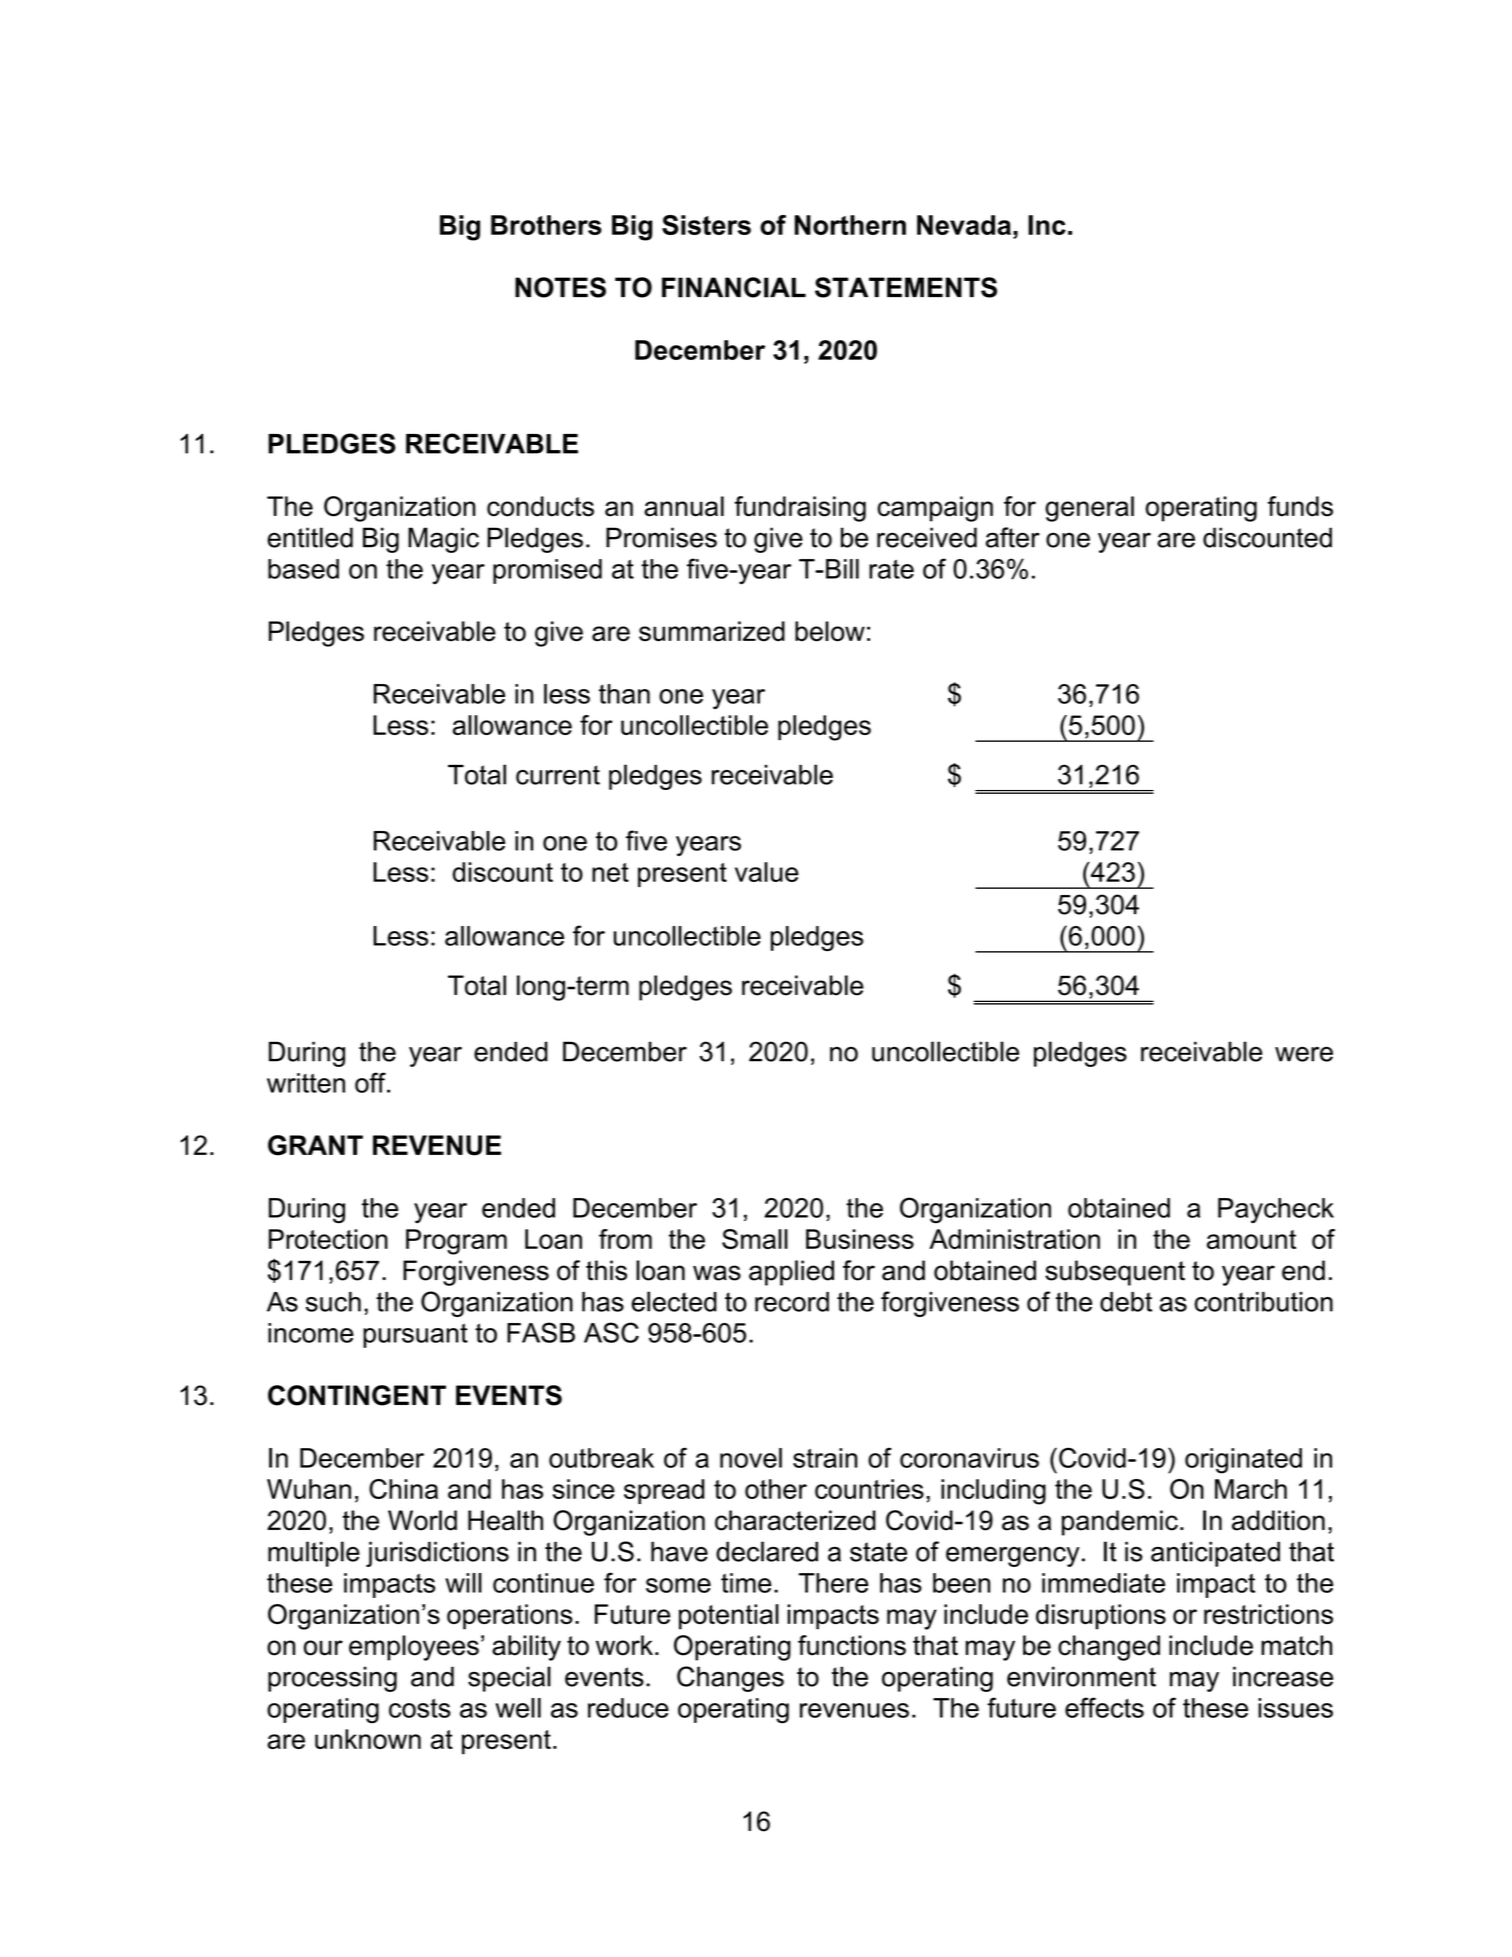 This document has height=1957, width=1512. Describe the element at coordinates (1251, 1239) in the document. I see `amount` at that location.
